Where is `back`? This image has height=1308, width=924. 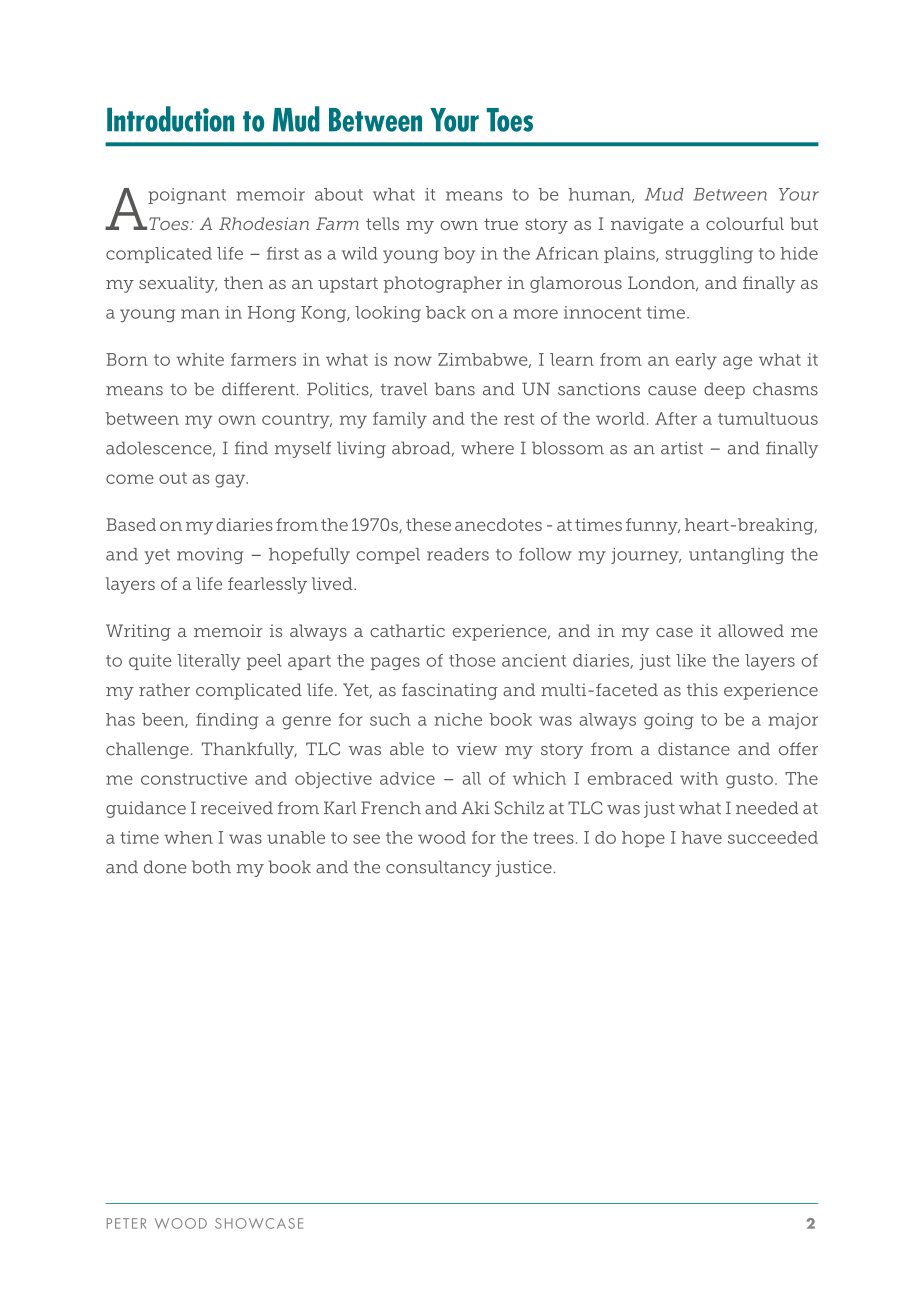 back is located at coordinates (446, 312).
